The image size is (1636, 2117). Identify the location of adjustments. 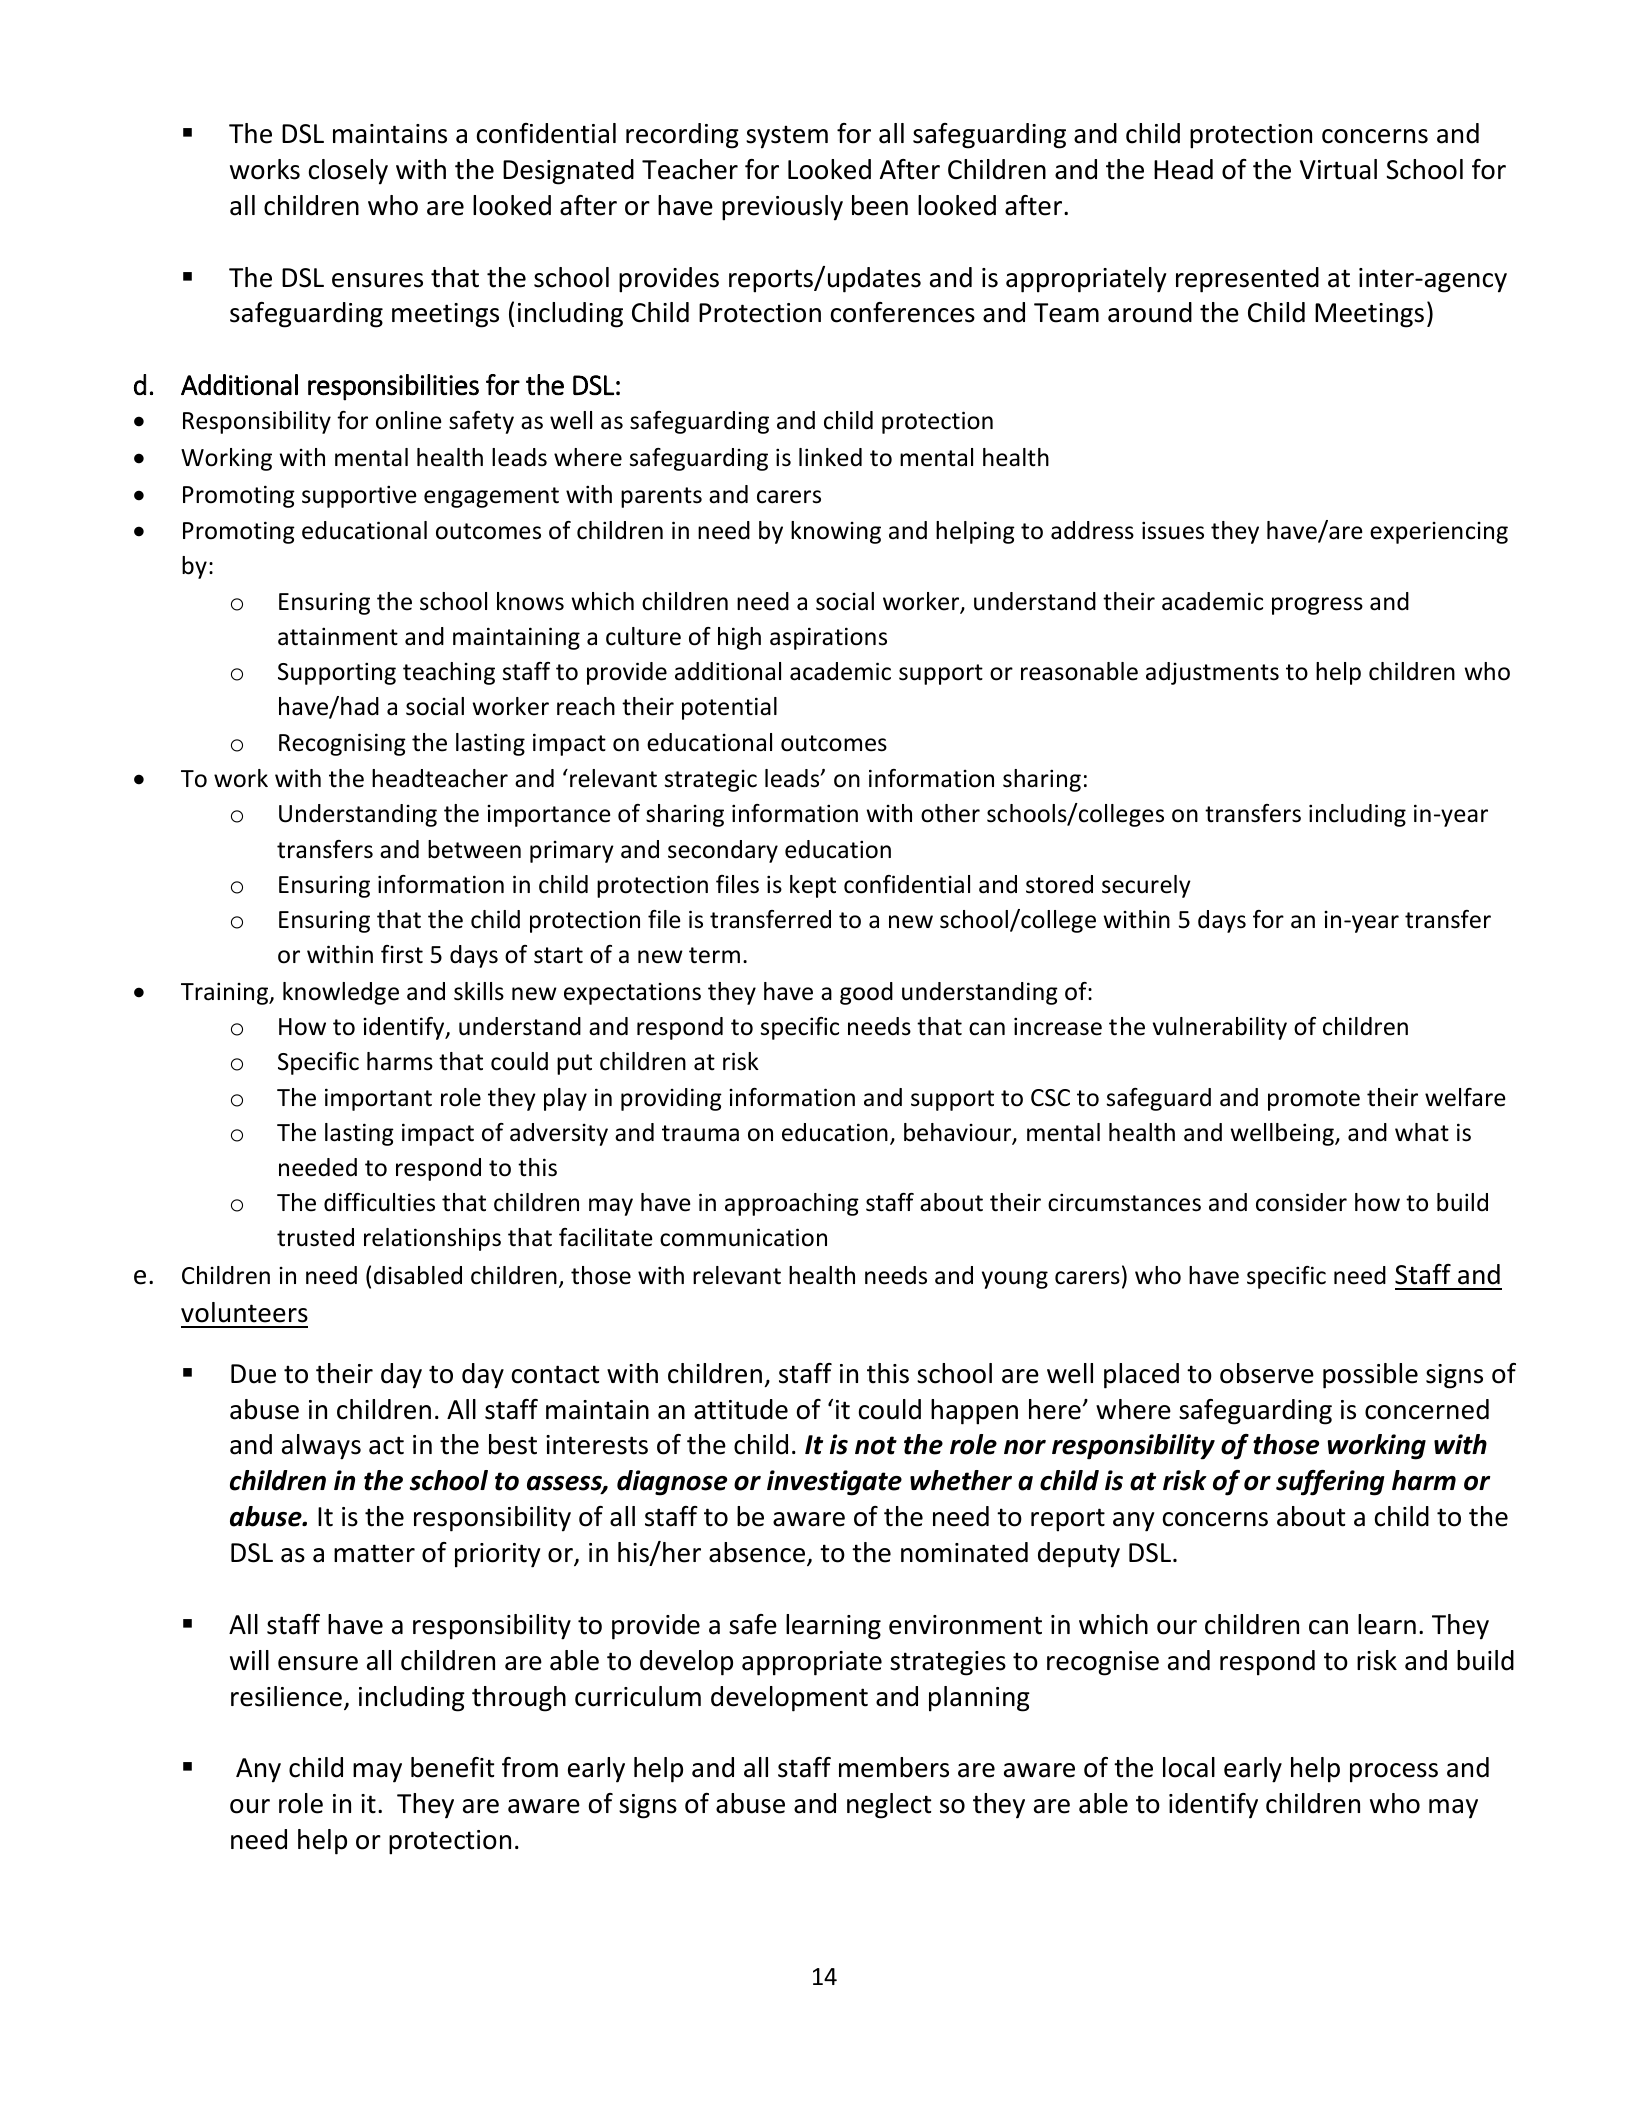
(1212, 673).
